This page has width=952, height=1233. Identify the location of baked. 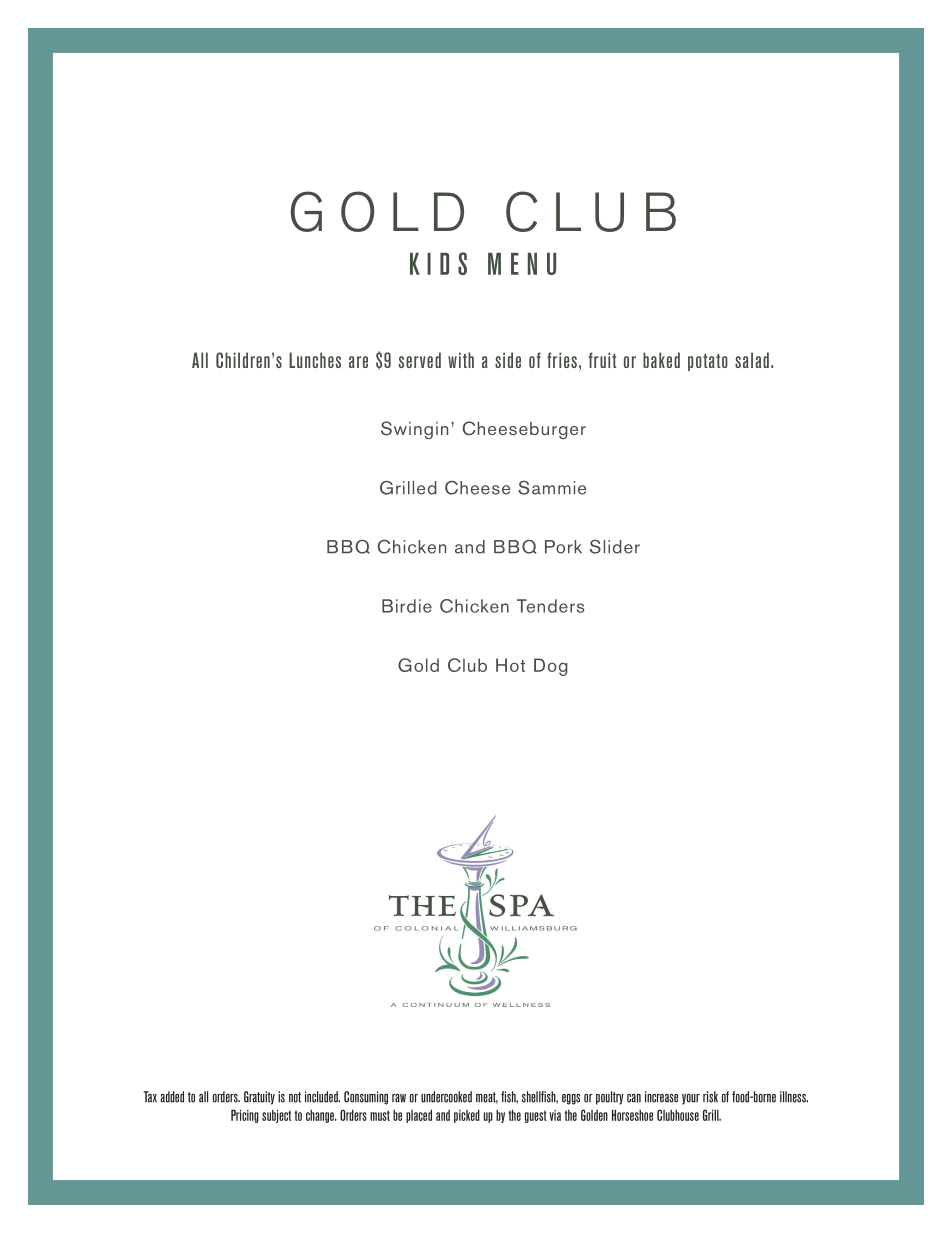
(661, 360).
